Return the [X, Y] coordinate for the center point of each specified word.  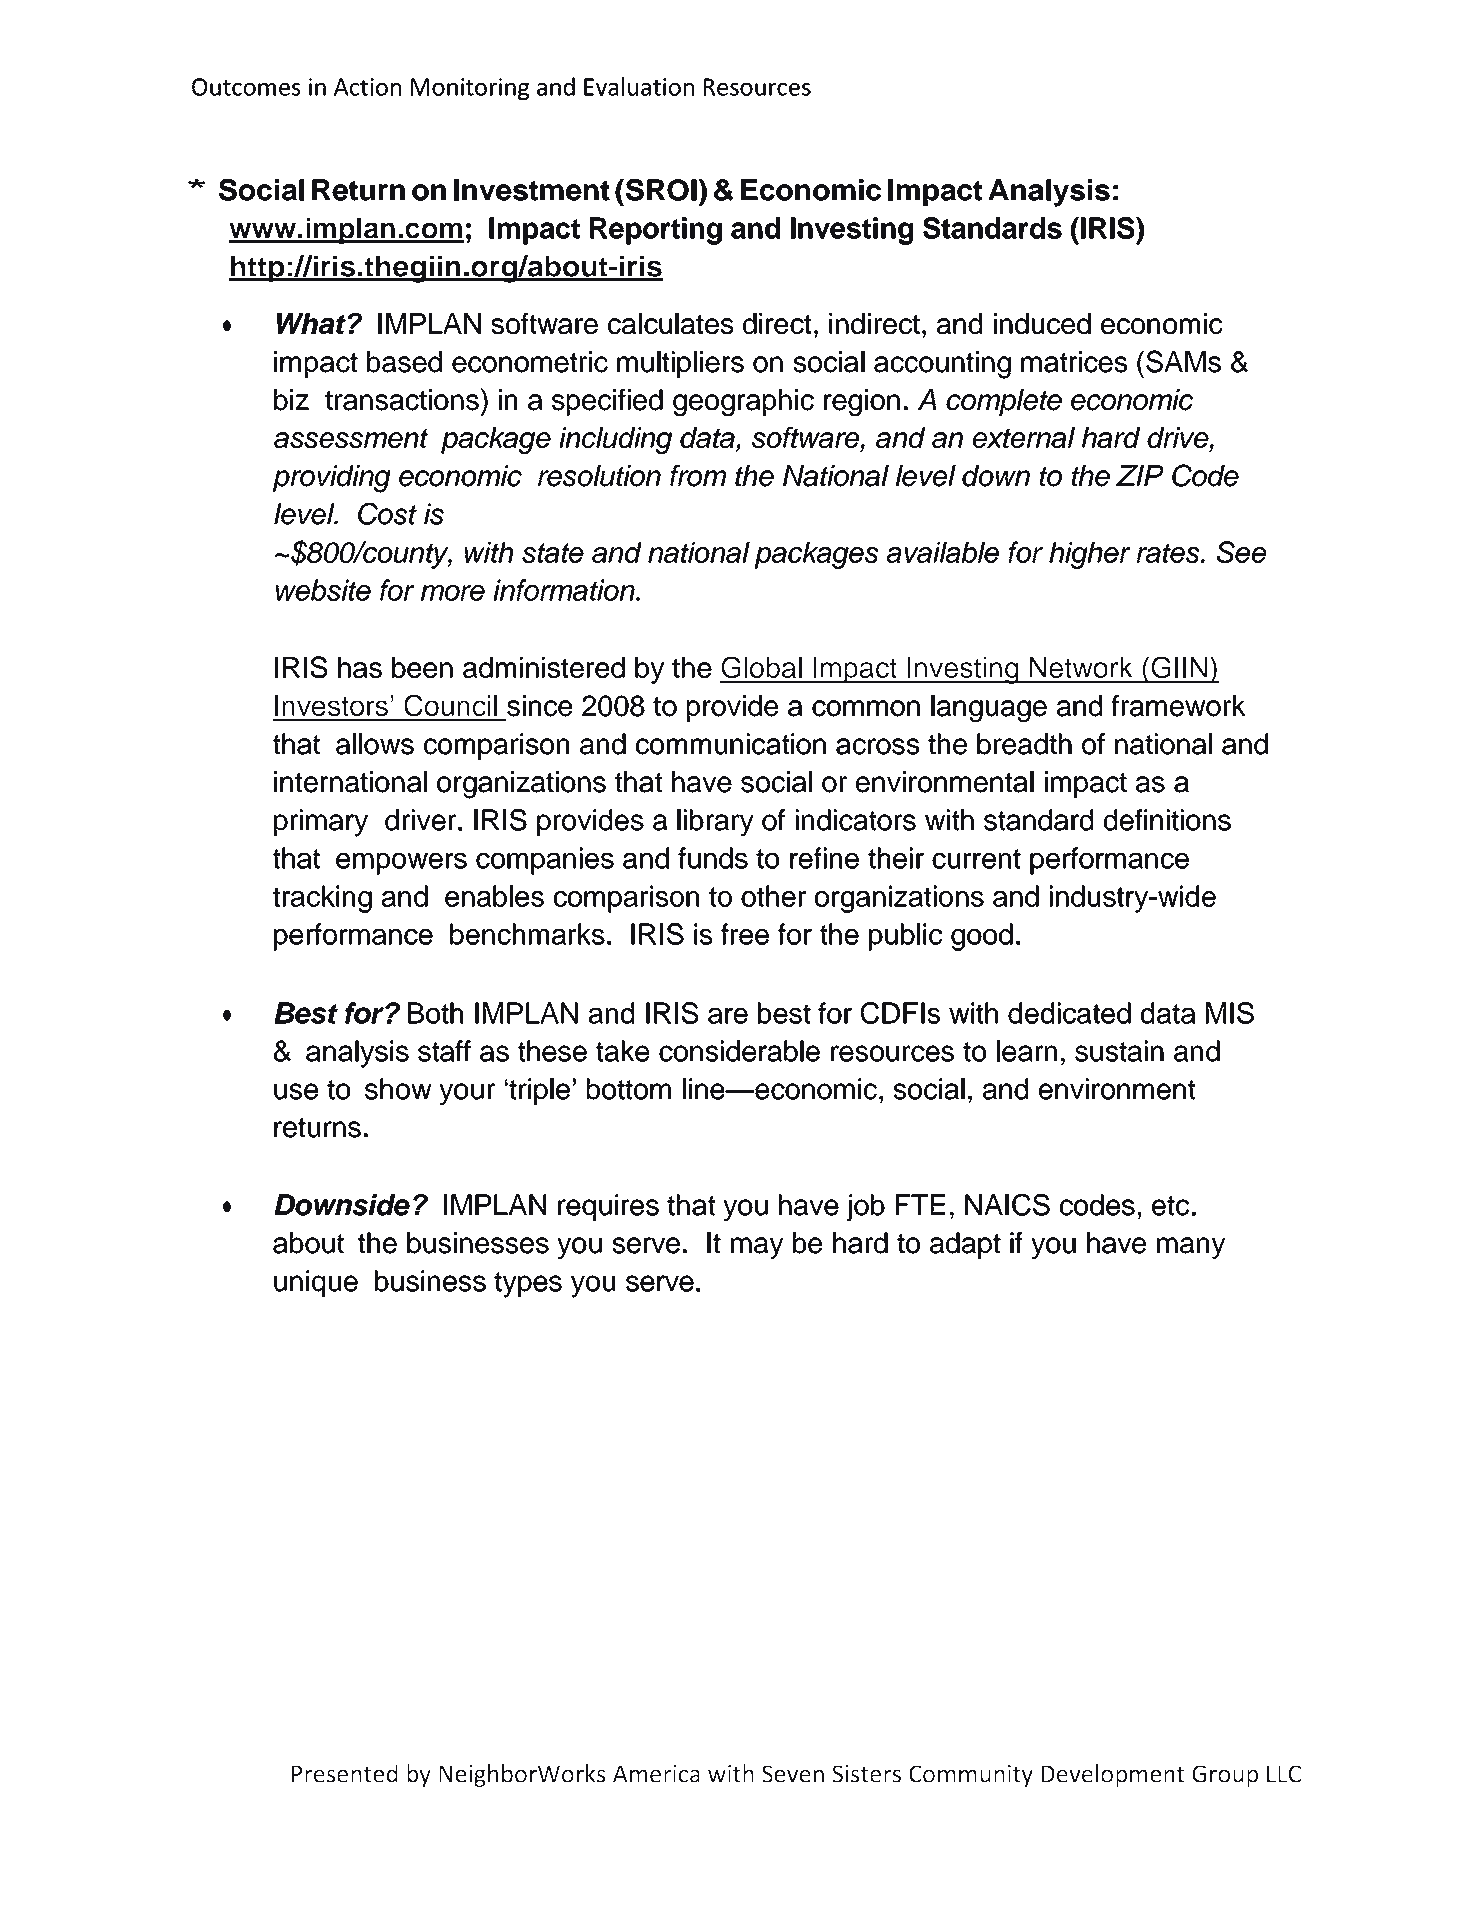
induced [1042, 323]
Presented [344, 1773]
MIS [1230, 1013]
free [745, 934]
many [1191, 1248]
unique [316, 1283]
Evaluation [639, 86]
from [698, 476]
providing [332, 479]
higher [1090, 555]
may [757, 1248]
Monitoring [470, 89]
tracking [322, 899]
